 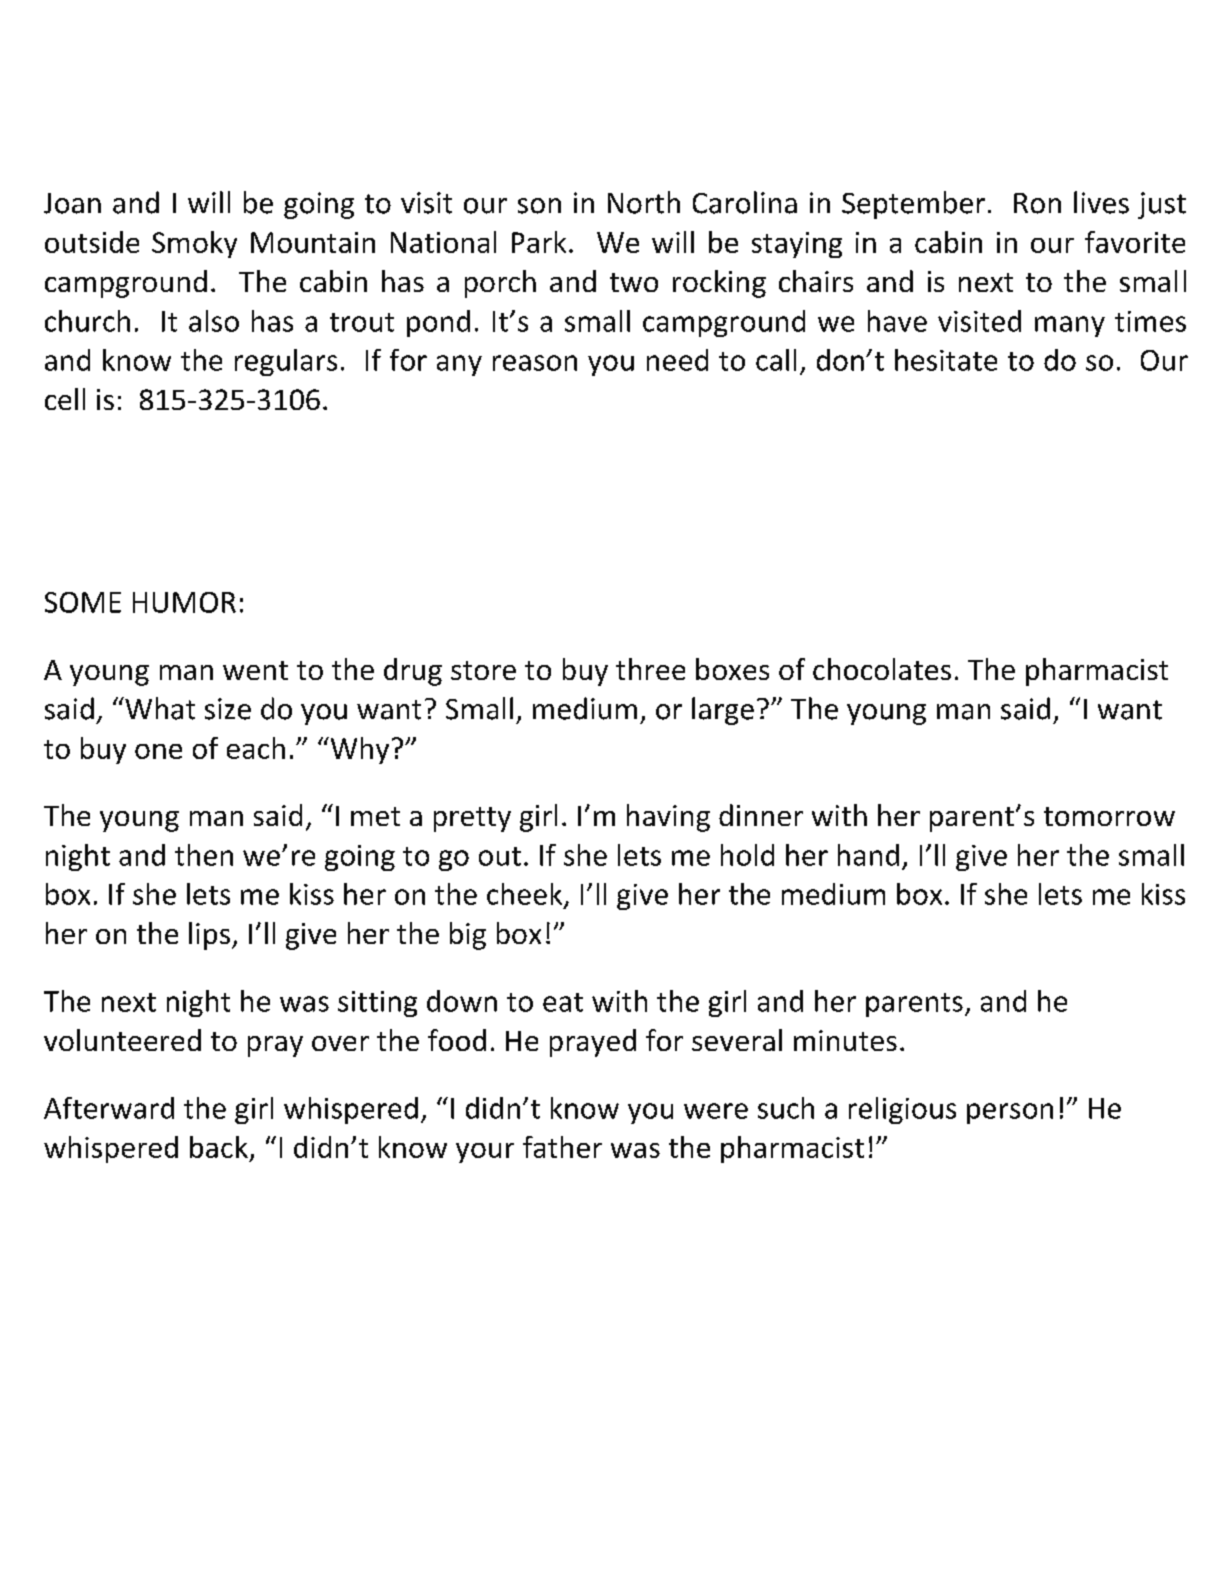 I want to click on North, so click(x=644, y=202).
